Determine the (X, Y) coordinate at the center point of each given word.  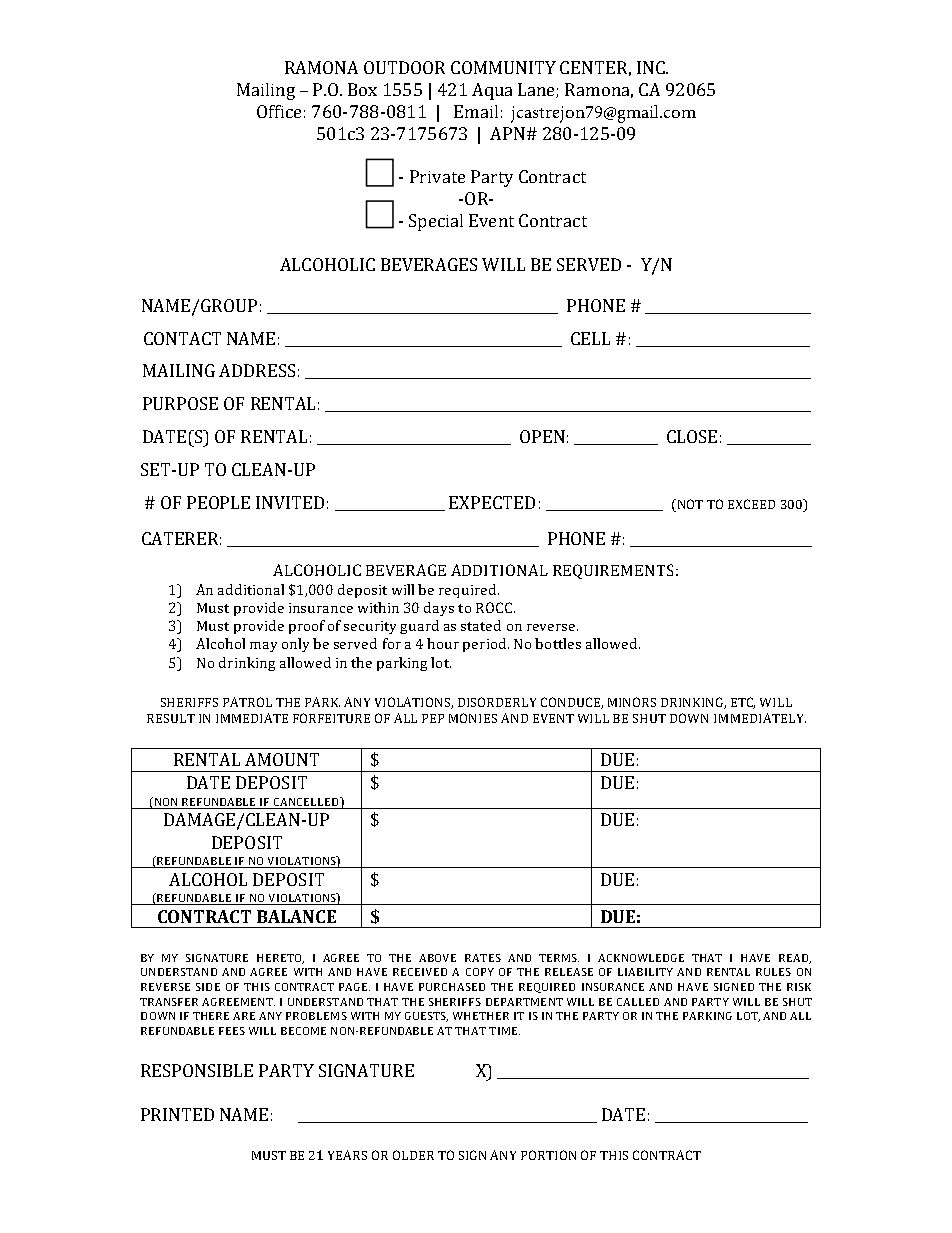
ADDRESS (257, 370)
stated (481, 625)
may (263, 647)
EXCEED (751, 504)
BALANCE (296, 916)
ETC (743, 703)
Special (436, 222)
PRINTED (177, 1114)
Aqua (492, 91)
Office (279, 111)
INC (652, 67)
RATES (483, 958)
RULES (773, 972)
